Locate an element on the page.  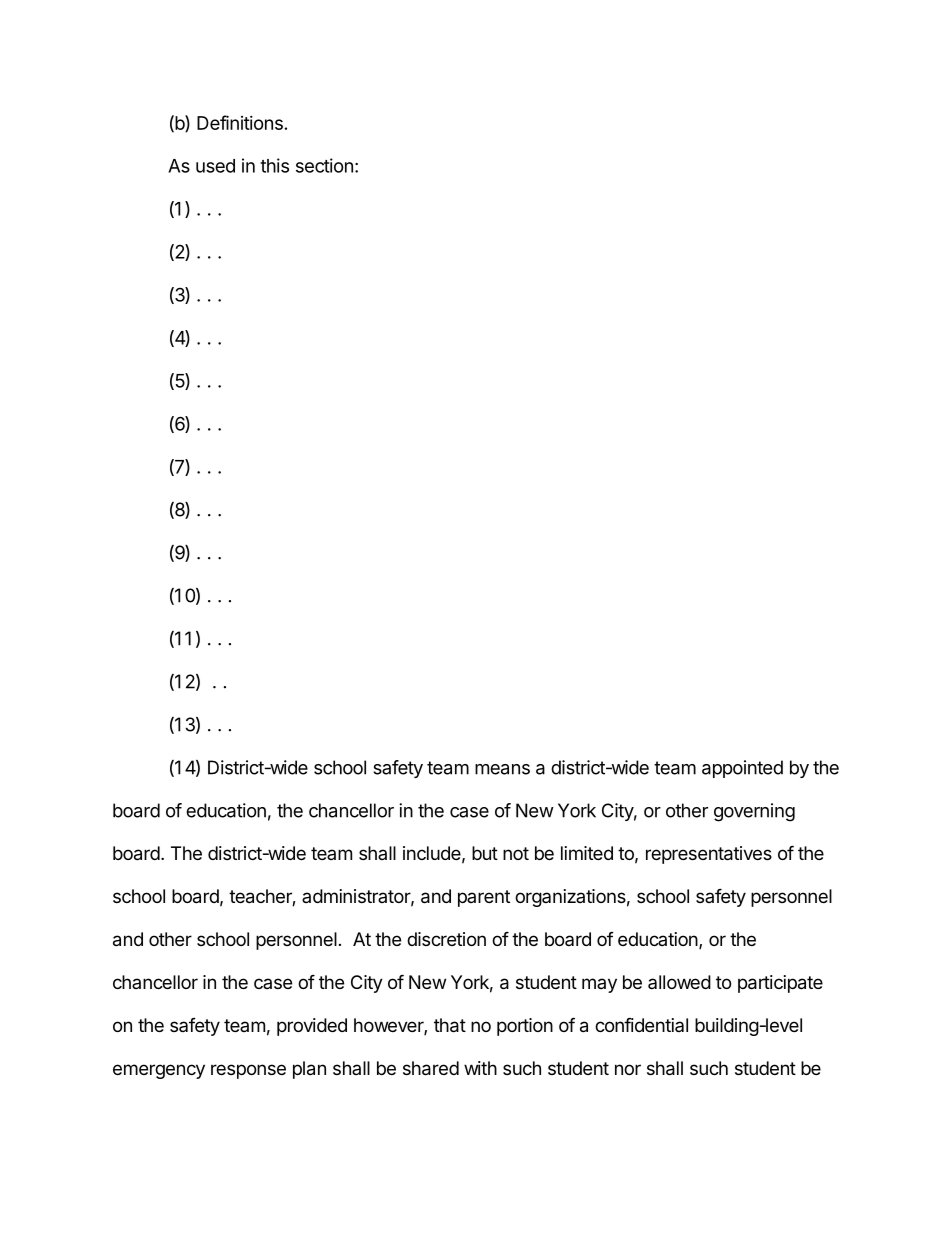
section is located at coordinates (324, 165).
